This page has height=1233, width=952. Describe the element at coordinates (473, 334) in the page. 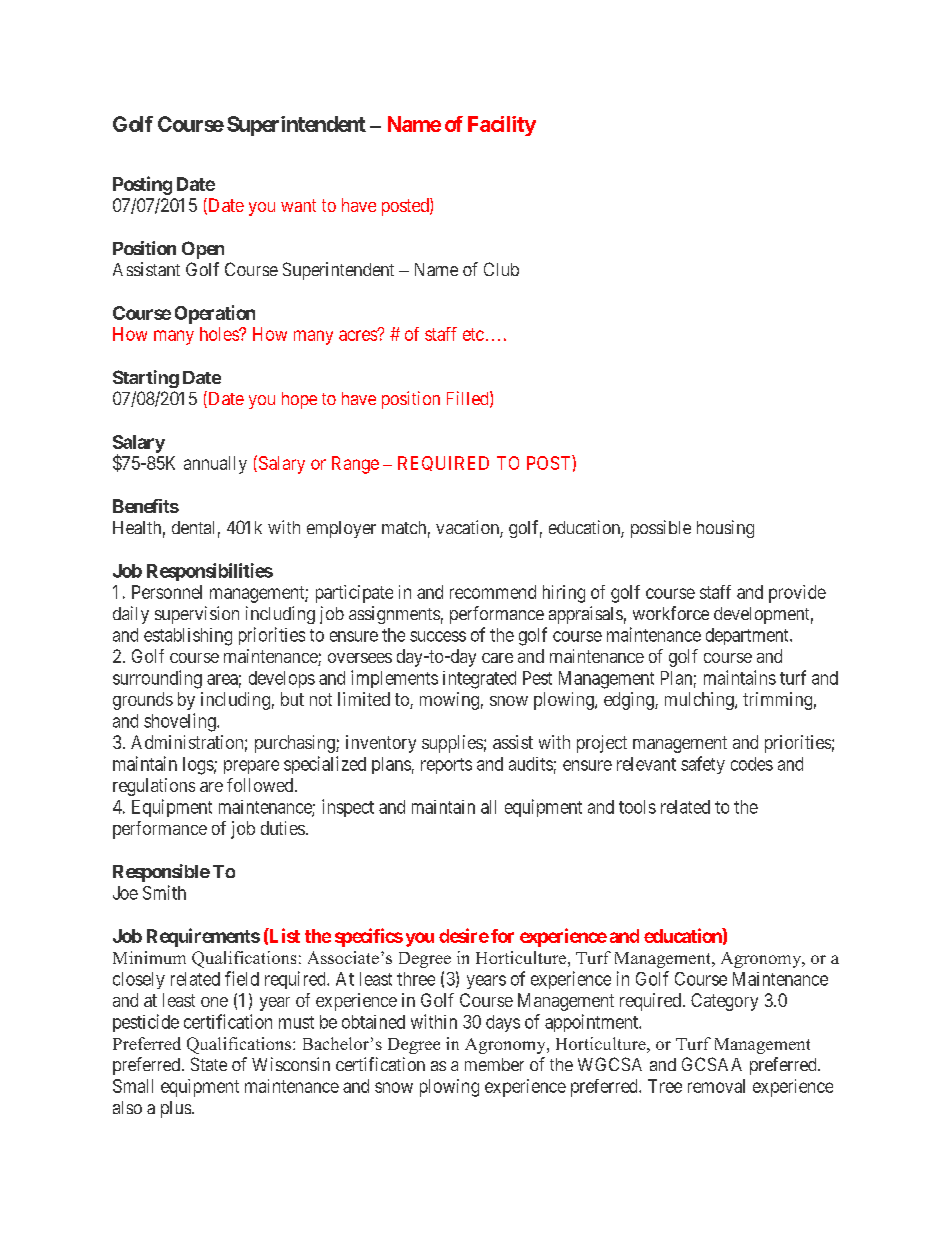

I see `etc` at that location.
